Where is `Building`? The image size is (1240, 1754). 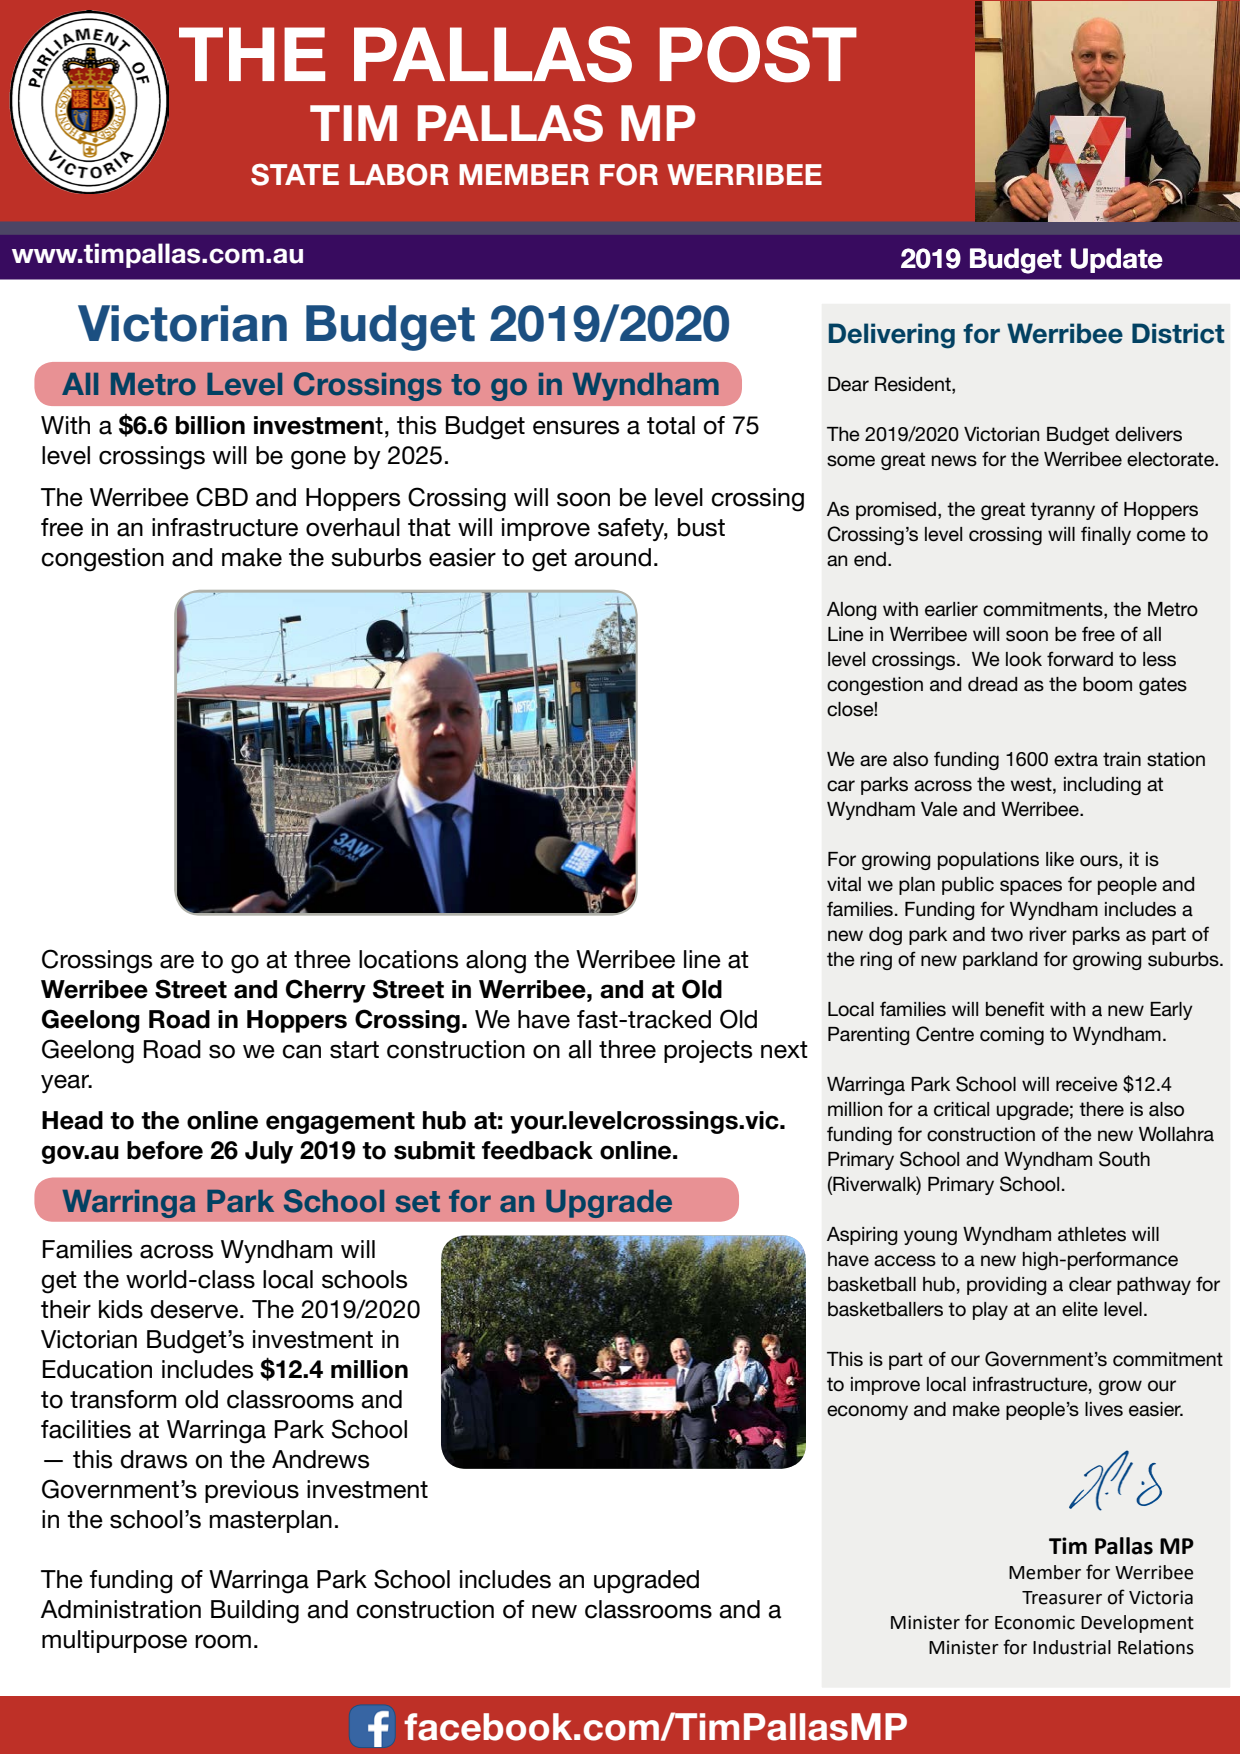 Building is located at coordinates (255, 1612).
